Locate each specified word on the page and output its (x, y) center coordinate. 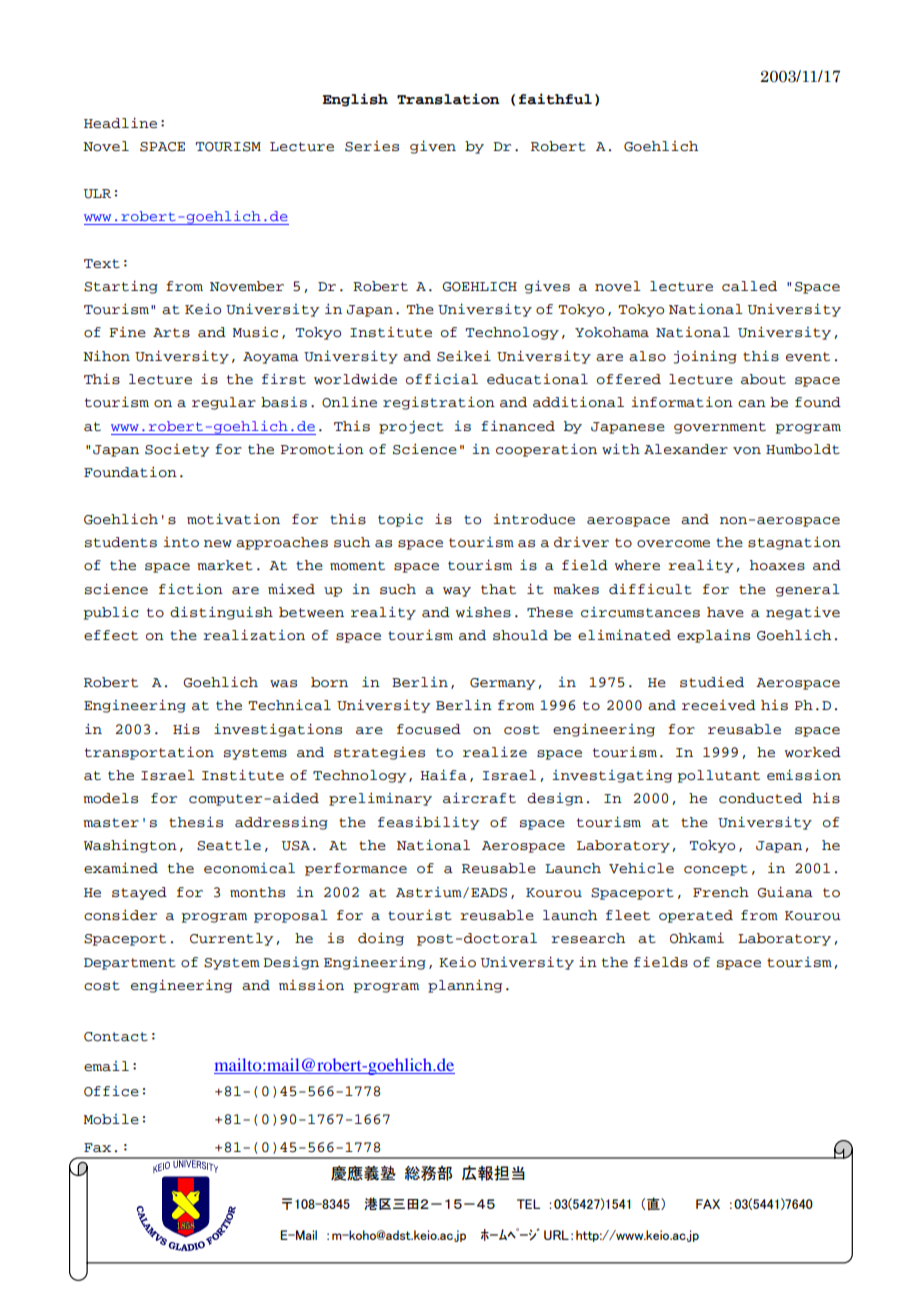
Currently (231, 939)
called (749, 286)
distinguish (221, 613)
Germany (502, 684)
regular (224, 403)
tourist (420, 915)
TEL (528, 1204)
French (721, 892)
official (442, 379)
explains (713, 636)
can (752, 404)
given (433, 147)
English (355, 100)
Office (111, 1091)
